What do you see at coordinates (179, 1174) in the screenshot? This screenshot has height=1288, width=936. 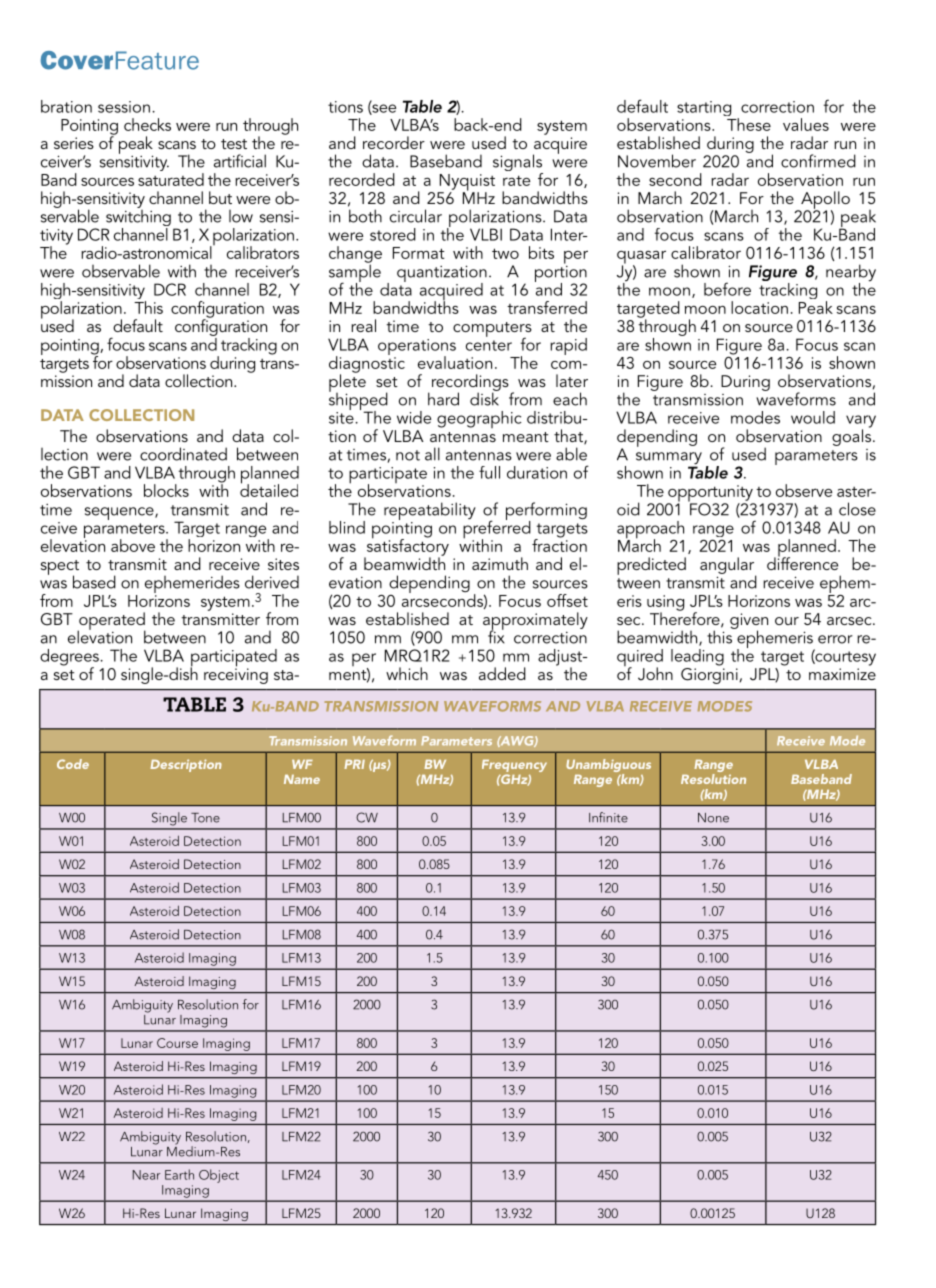 I see `Earth` at bounding box center [179, 1174].
